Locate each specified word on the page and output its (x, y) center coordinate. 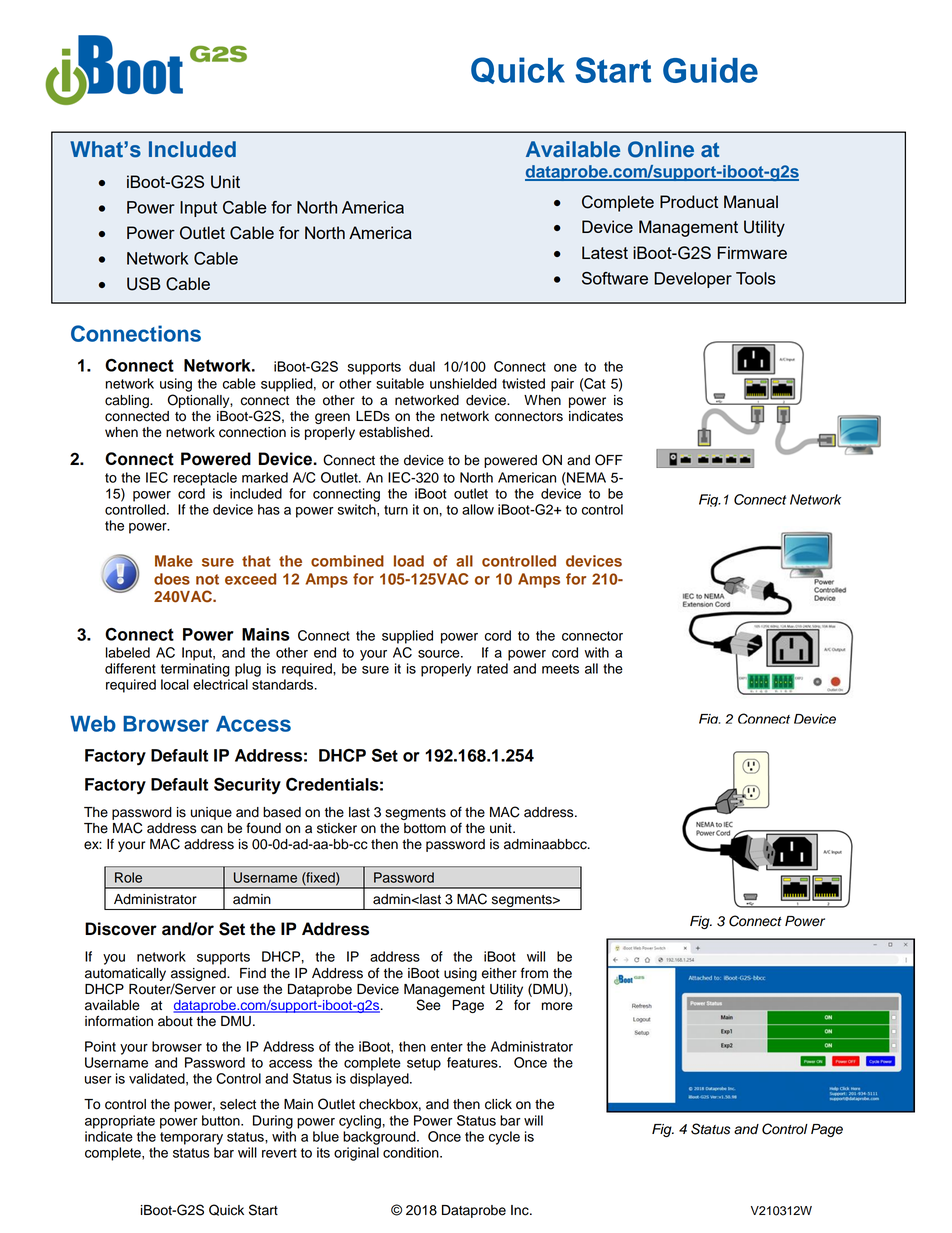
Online (661, 149)
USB (144, 284)
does (172, 579)
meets (560, 669)
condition (412, 1152)
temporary (191, 1138)
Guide (710, 70)
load (409, 561)
